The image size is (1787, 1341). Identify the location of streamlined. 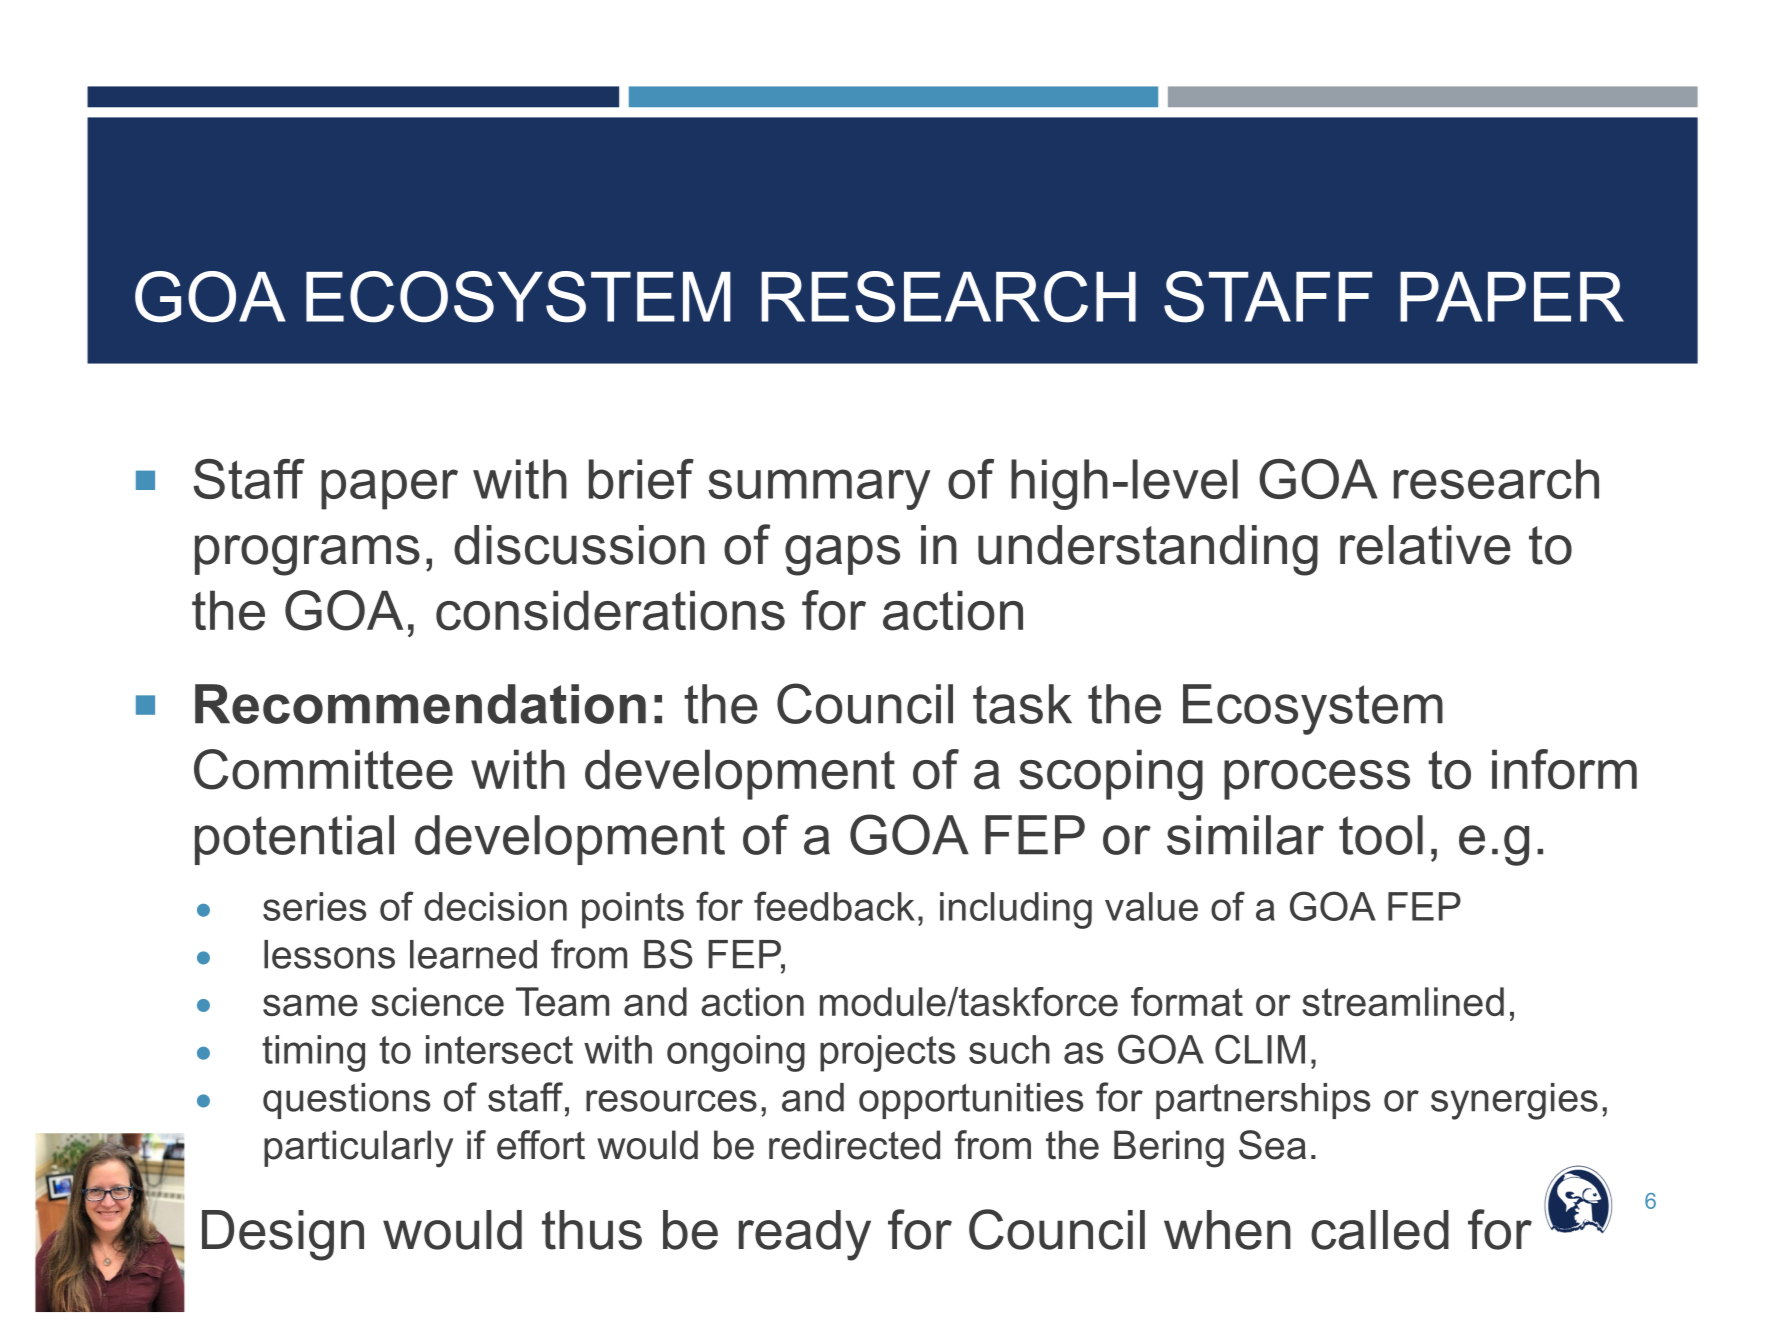
(1403, 1001).
